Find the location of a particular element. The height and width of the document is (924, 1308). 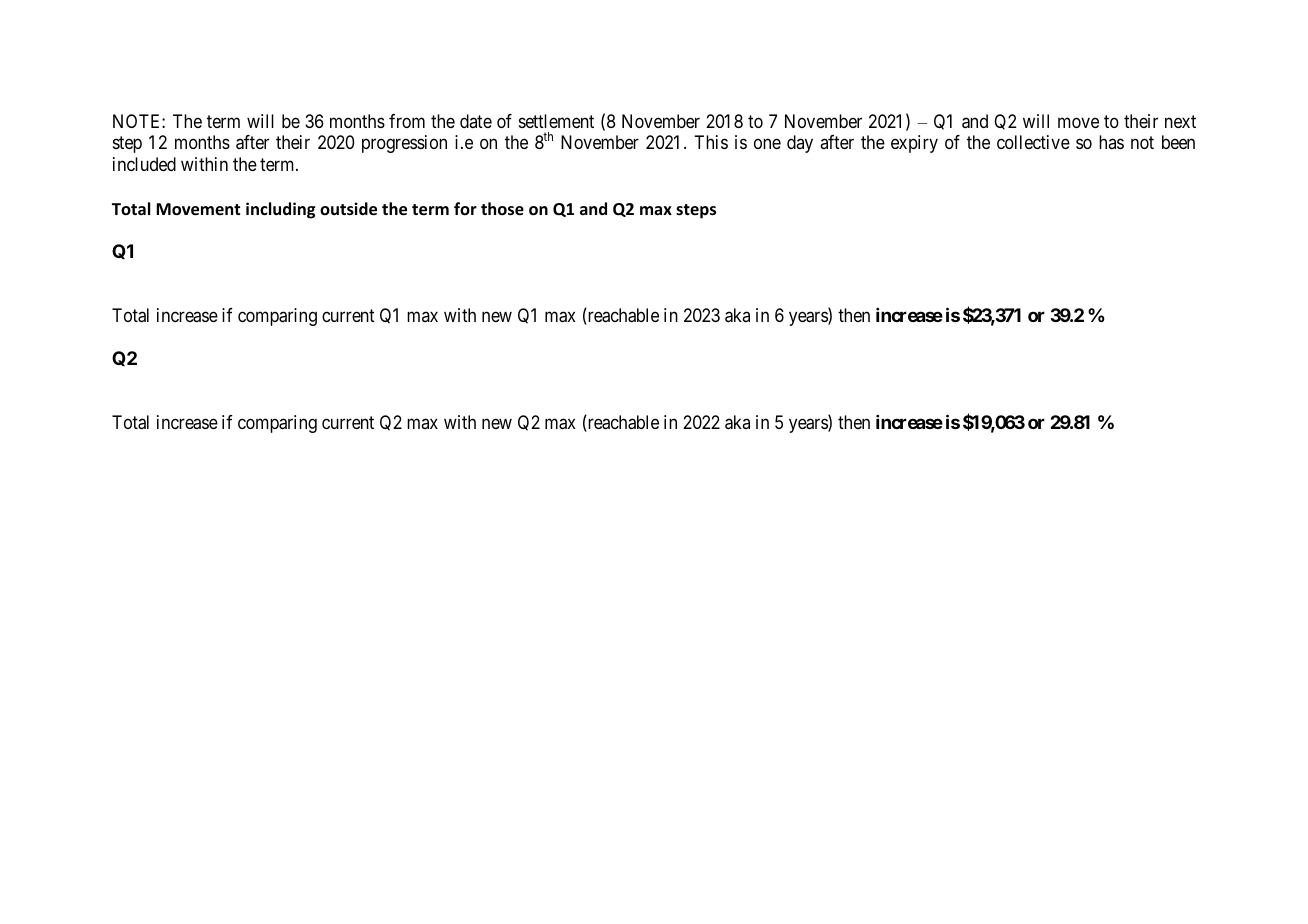

from is located at coordinates (407, 121).
